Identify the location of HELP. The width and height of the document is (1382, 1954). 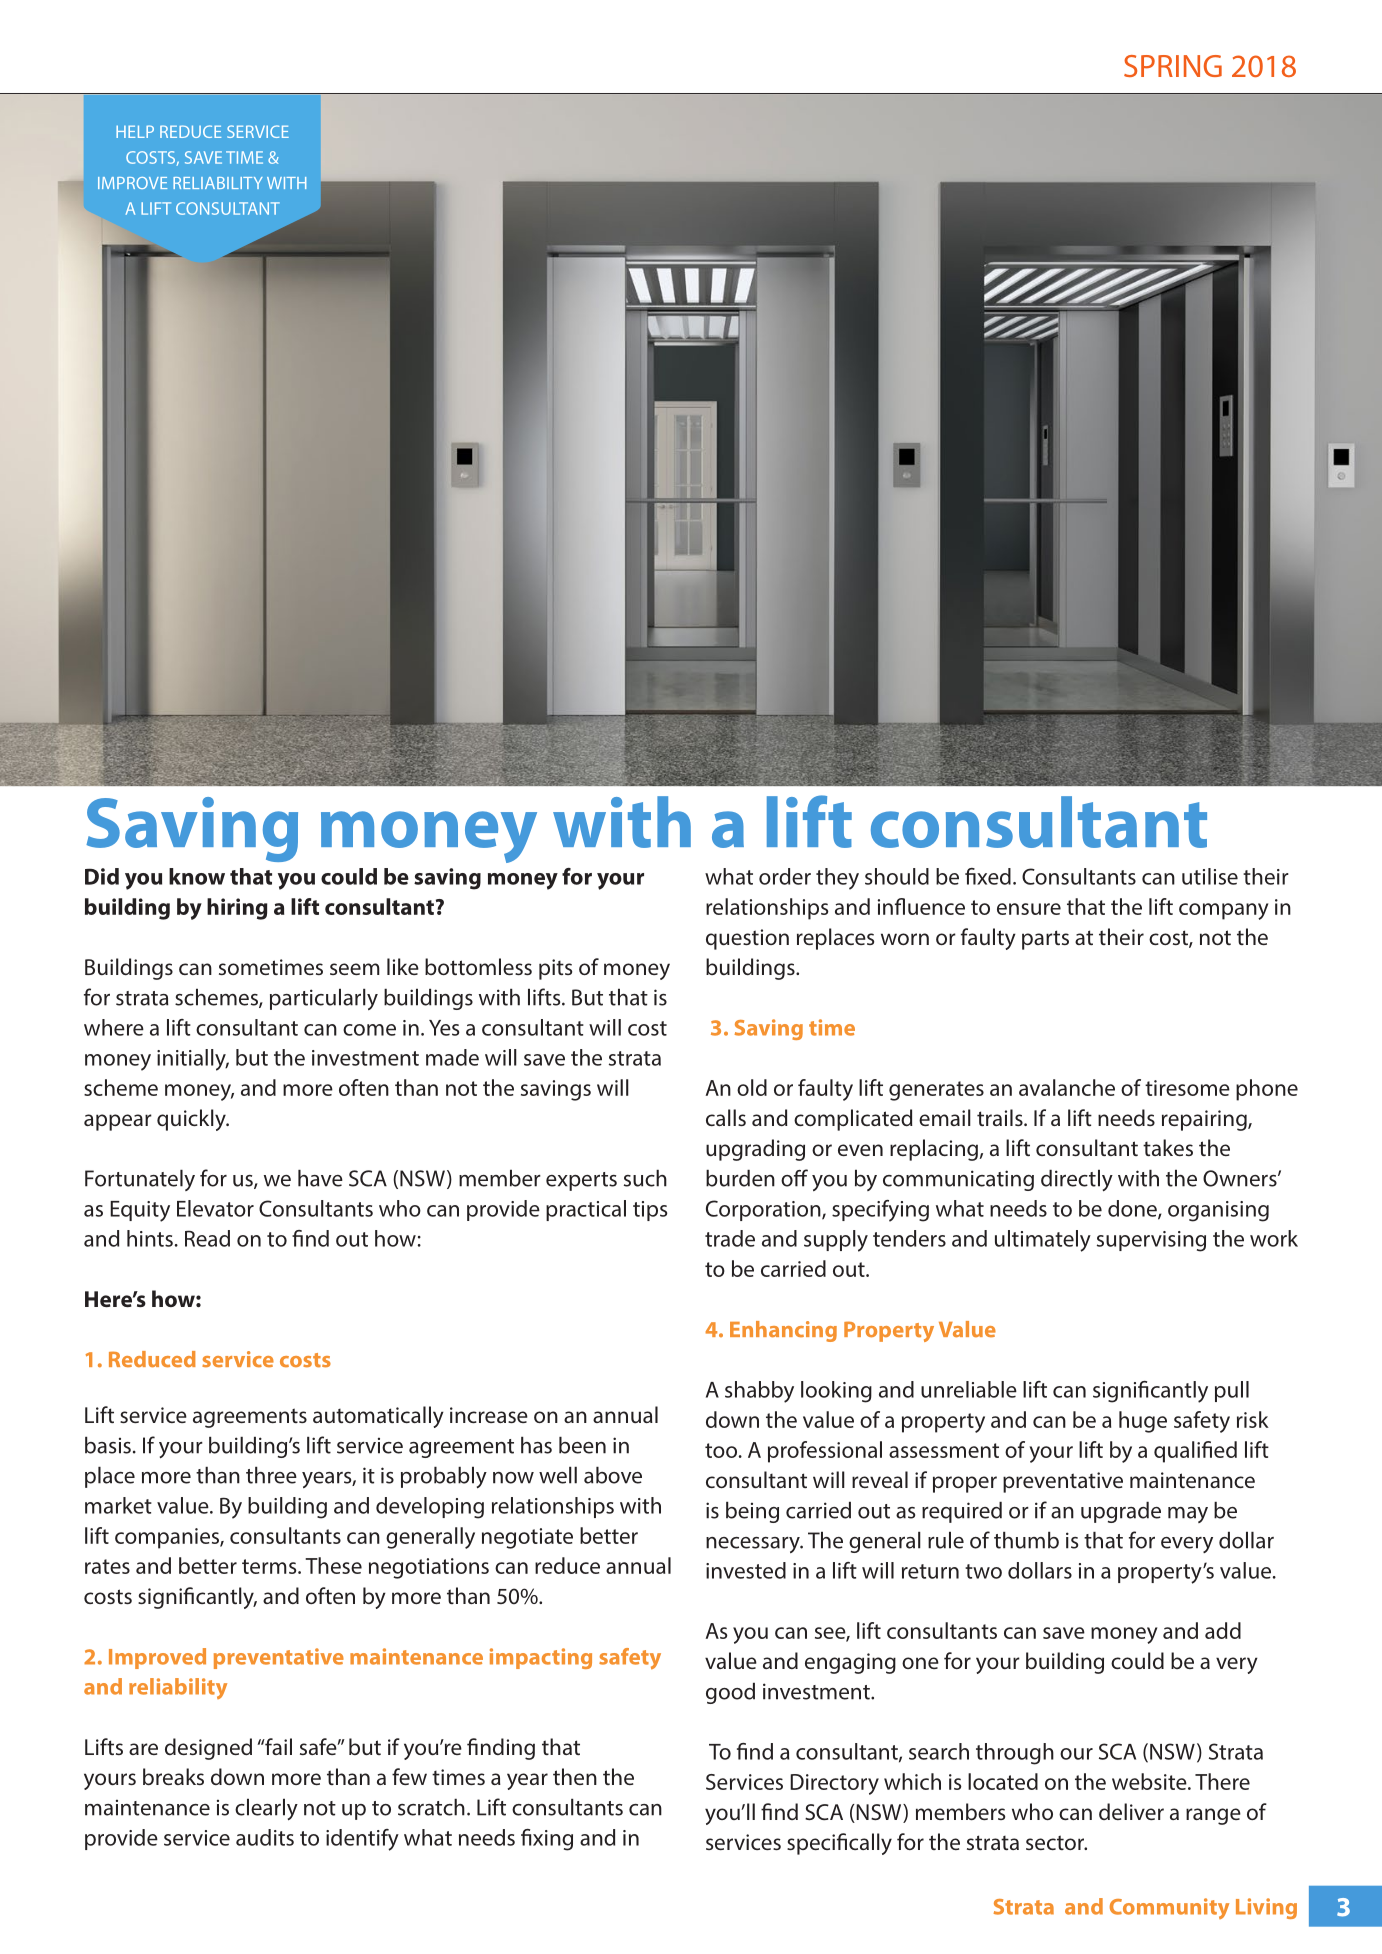
(135, 131).
